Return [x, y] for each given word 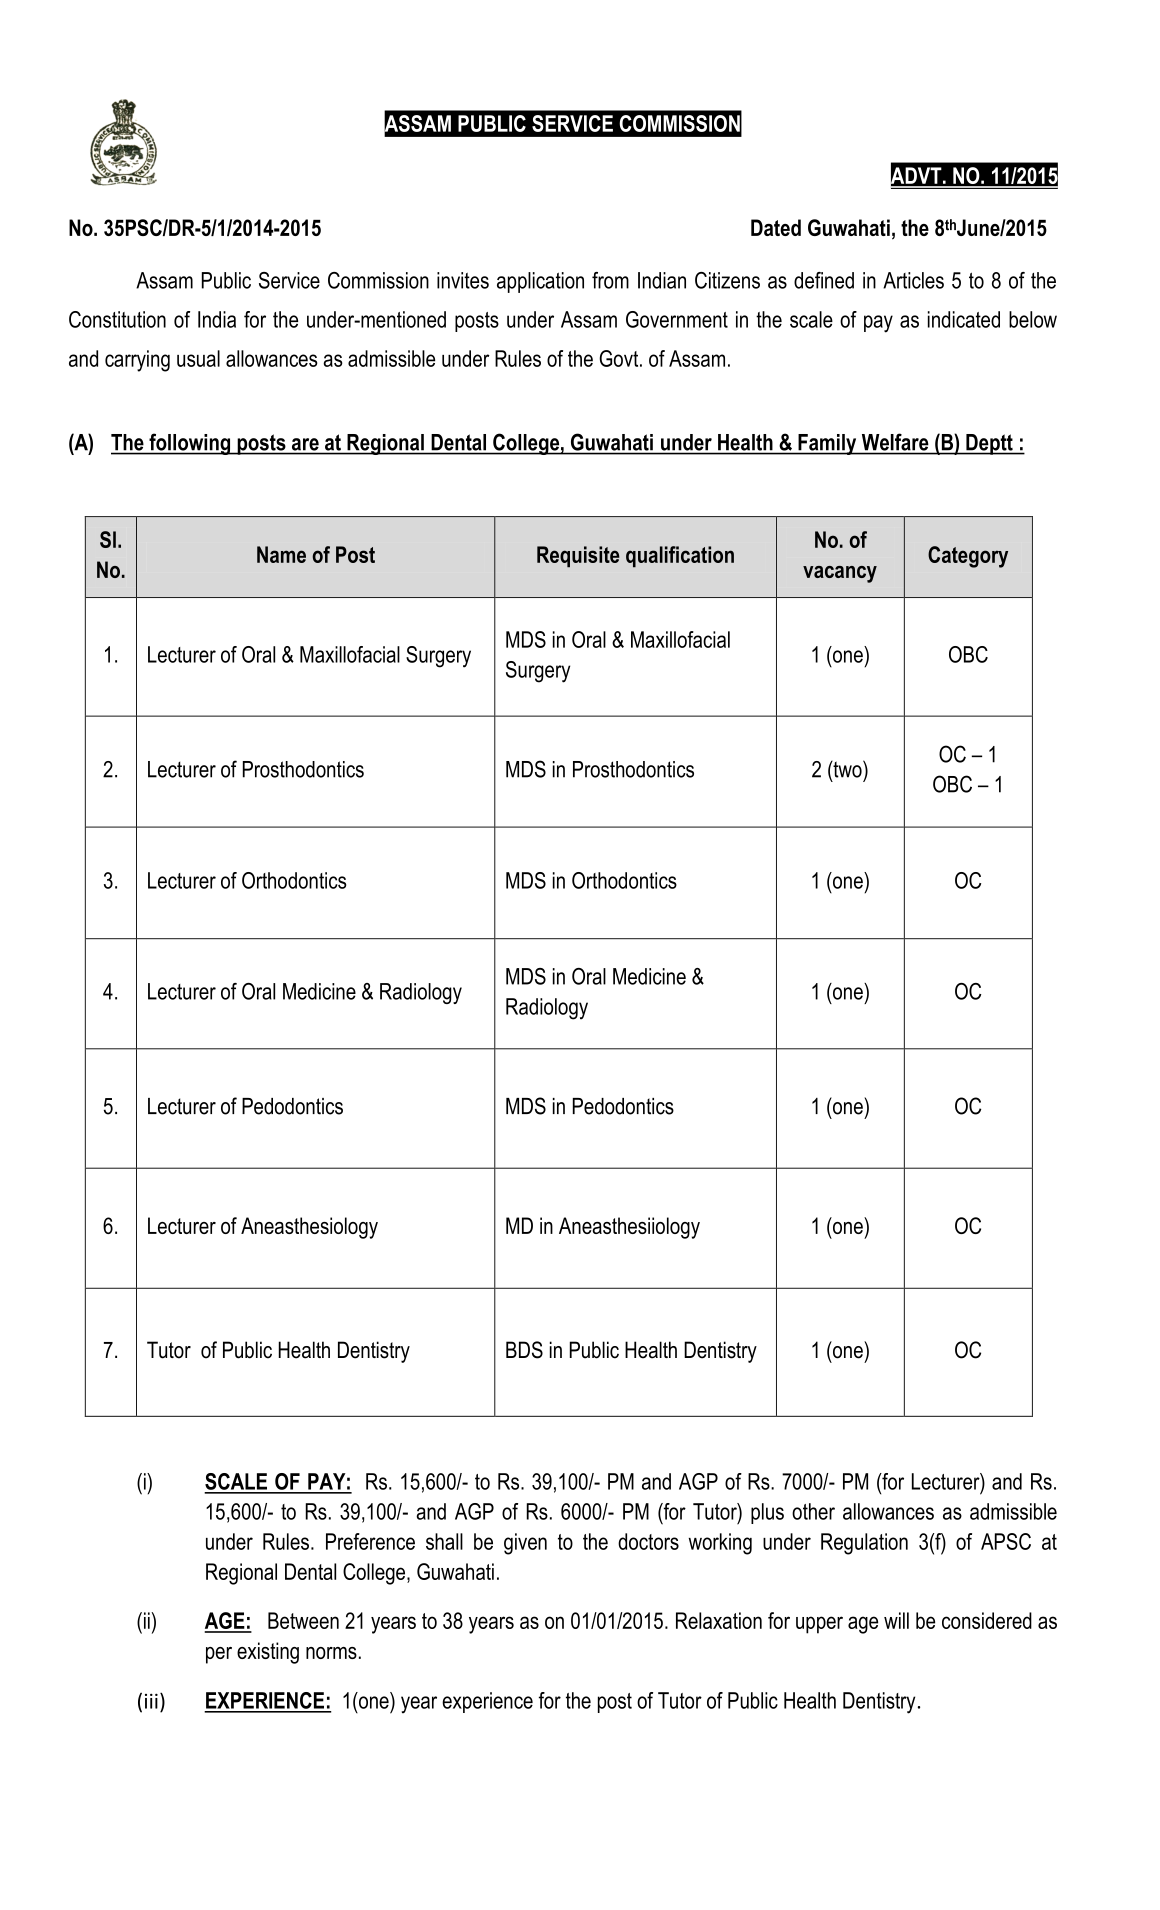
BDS [524, 1350]
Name [281, 554]
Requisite [578, 557]
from [610, 280]
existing [268, 1653]
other [813, 1511]
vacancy [840, 574]
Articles [913, 280]
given [525, 1544]
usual [198, 358]
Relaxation [719, 1620]
